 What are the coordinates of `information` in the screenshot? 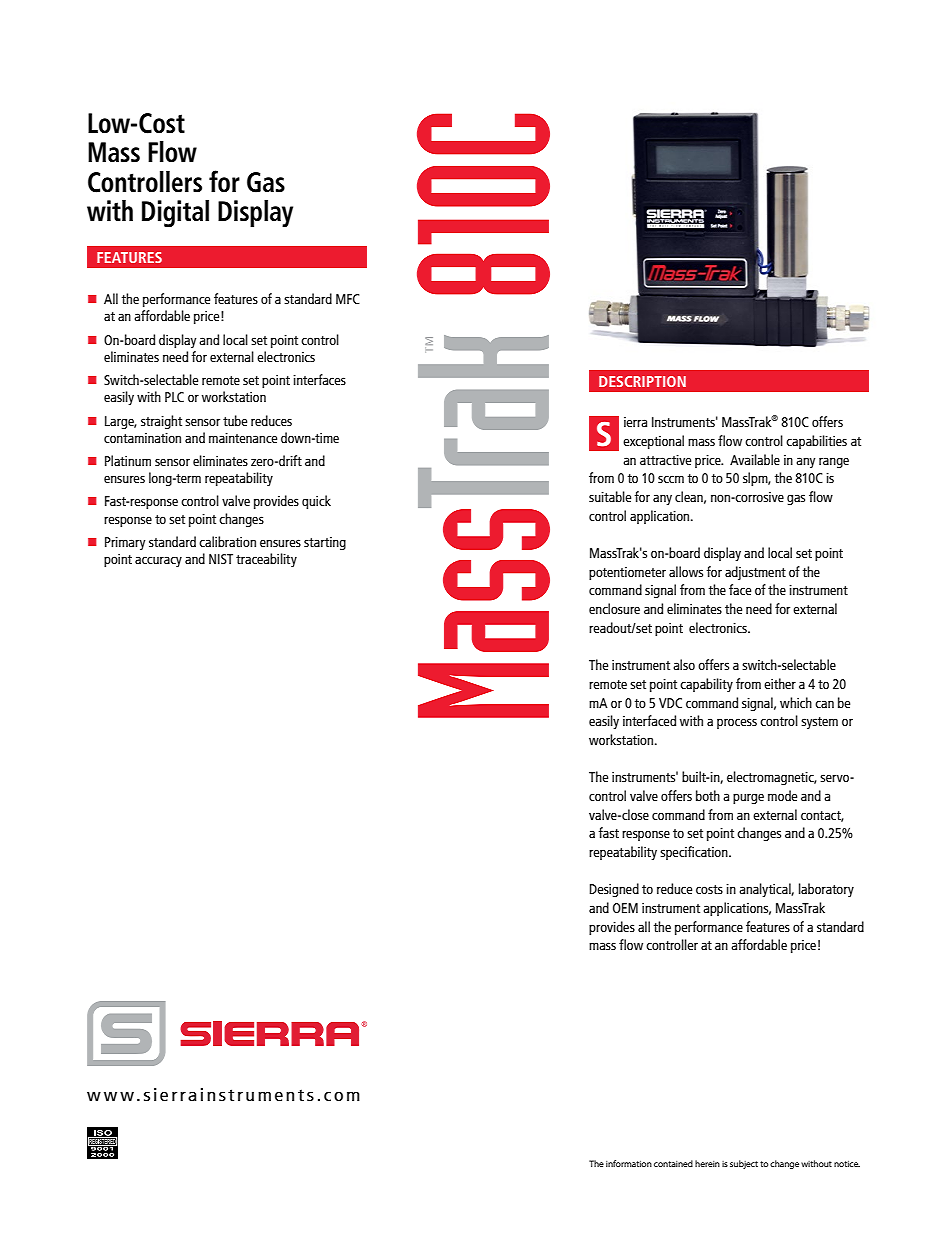 It's located at (629, 1163).
